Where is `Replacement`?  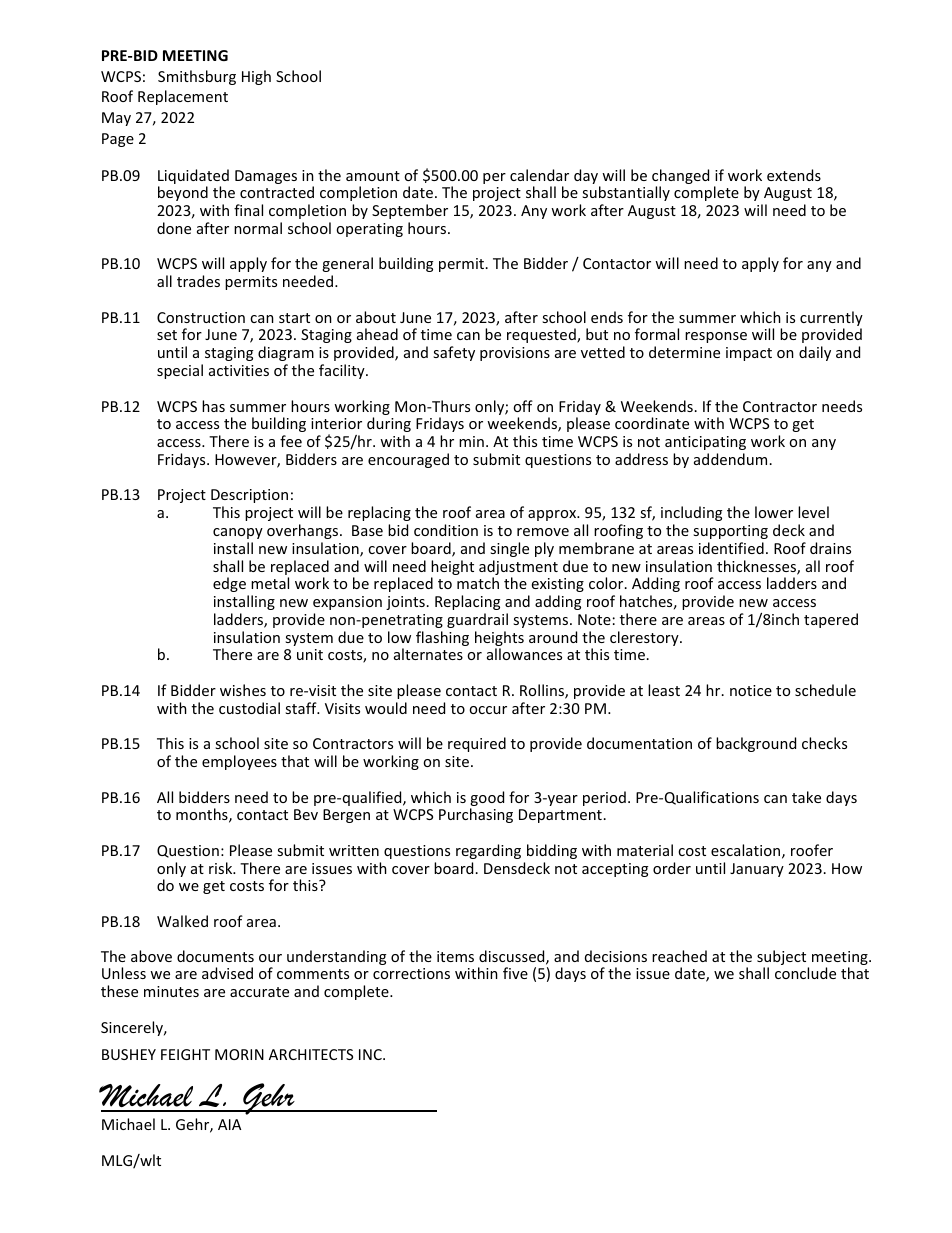 Replacement is located at coordinates (183, 97).
